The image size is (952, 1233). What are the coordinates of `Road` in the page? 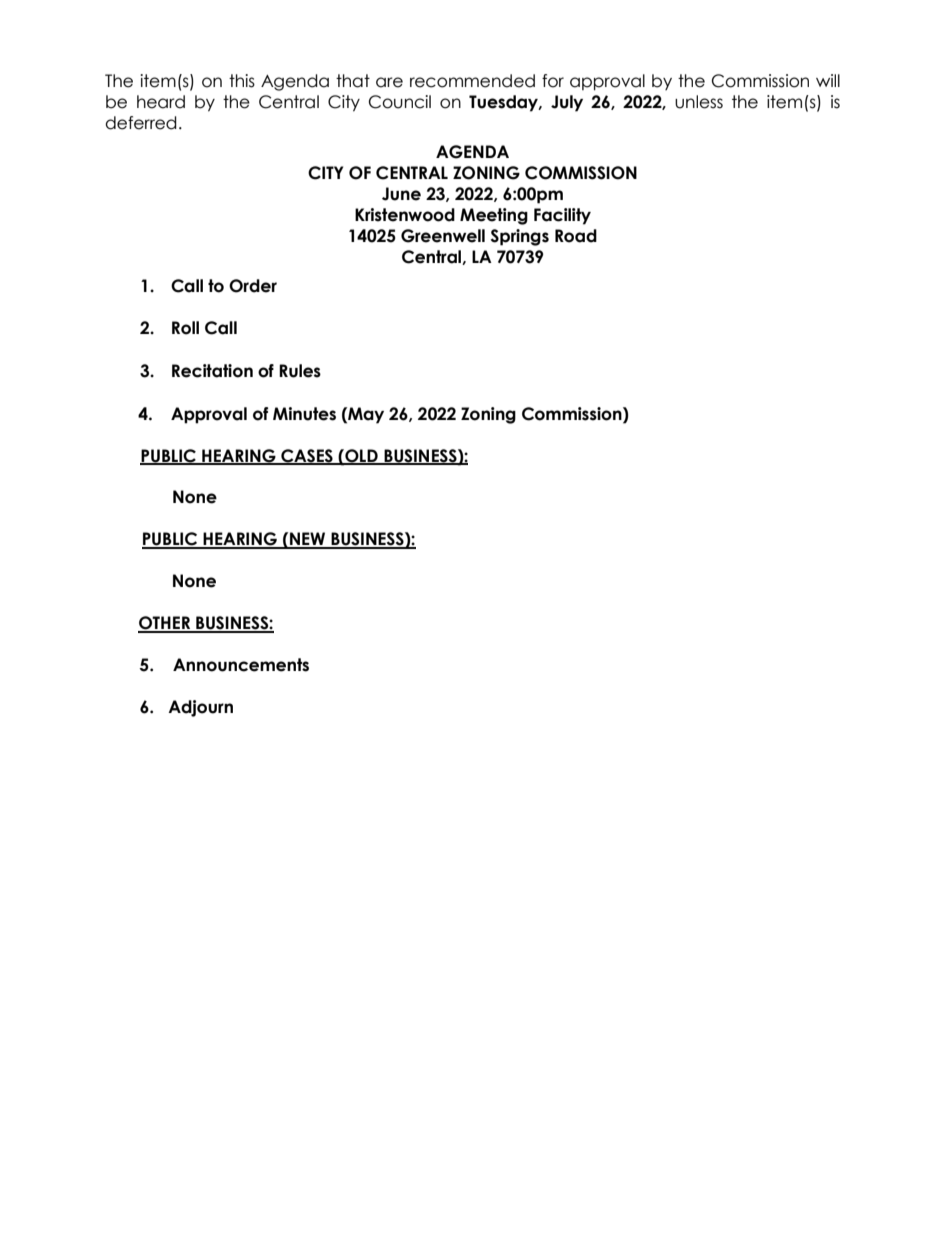 It's located at (576, 236).
